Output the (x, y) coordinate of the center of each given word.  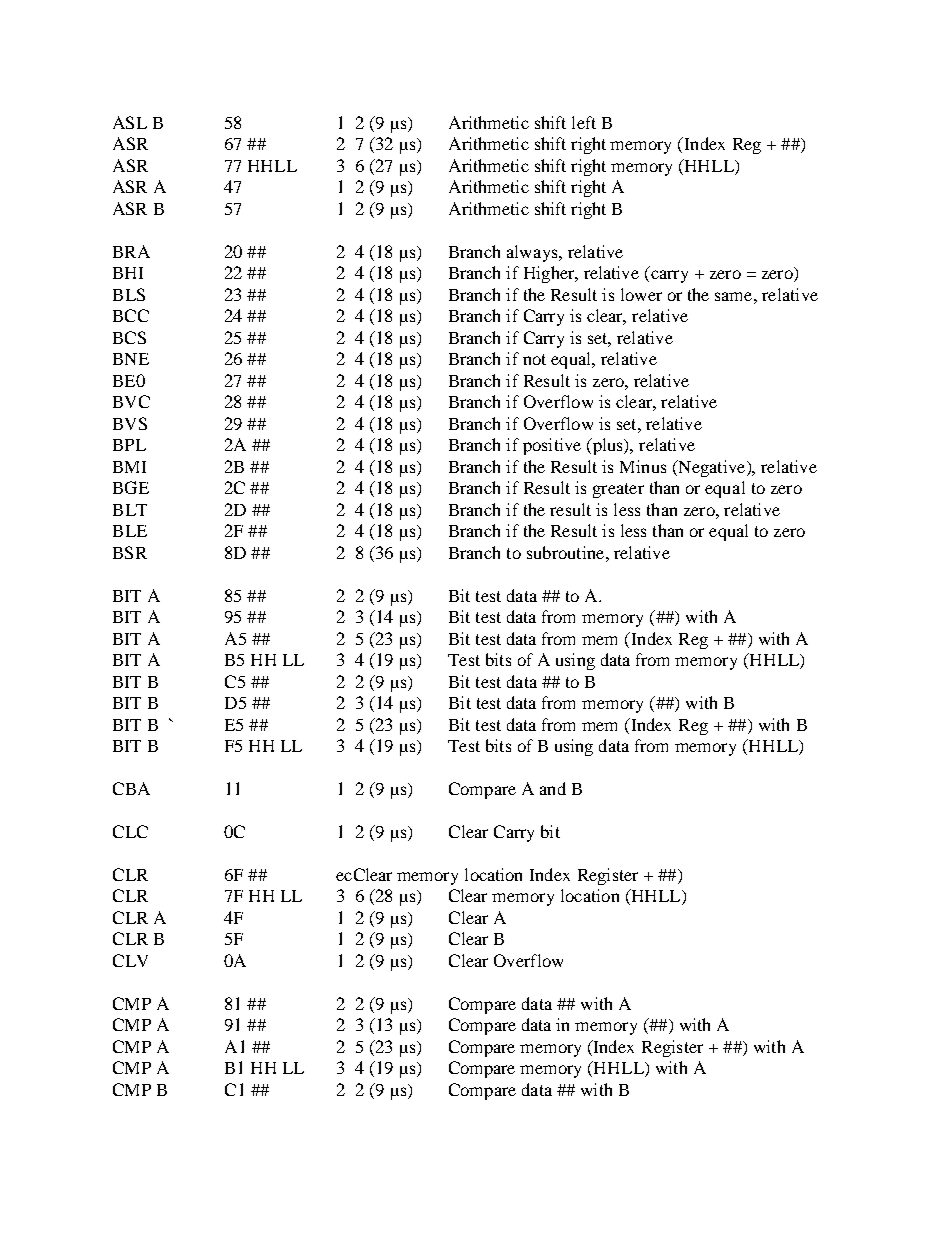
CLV (130, 960)
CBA (131, 788)
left (584, 122)
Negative (710, 468)
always (533, 253)
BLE (130, 531)
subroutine (567, 552)
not (534, 359)
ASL (130, 122)
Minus (643, 466)
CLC (130, 831)
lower (641, 294)
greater (618, 490)
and (553, 788)
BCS (129, 337)
